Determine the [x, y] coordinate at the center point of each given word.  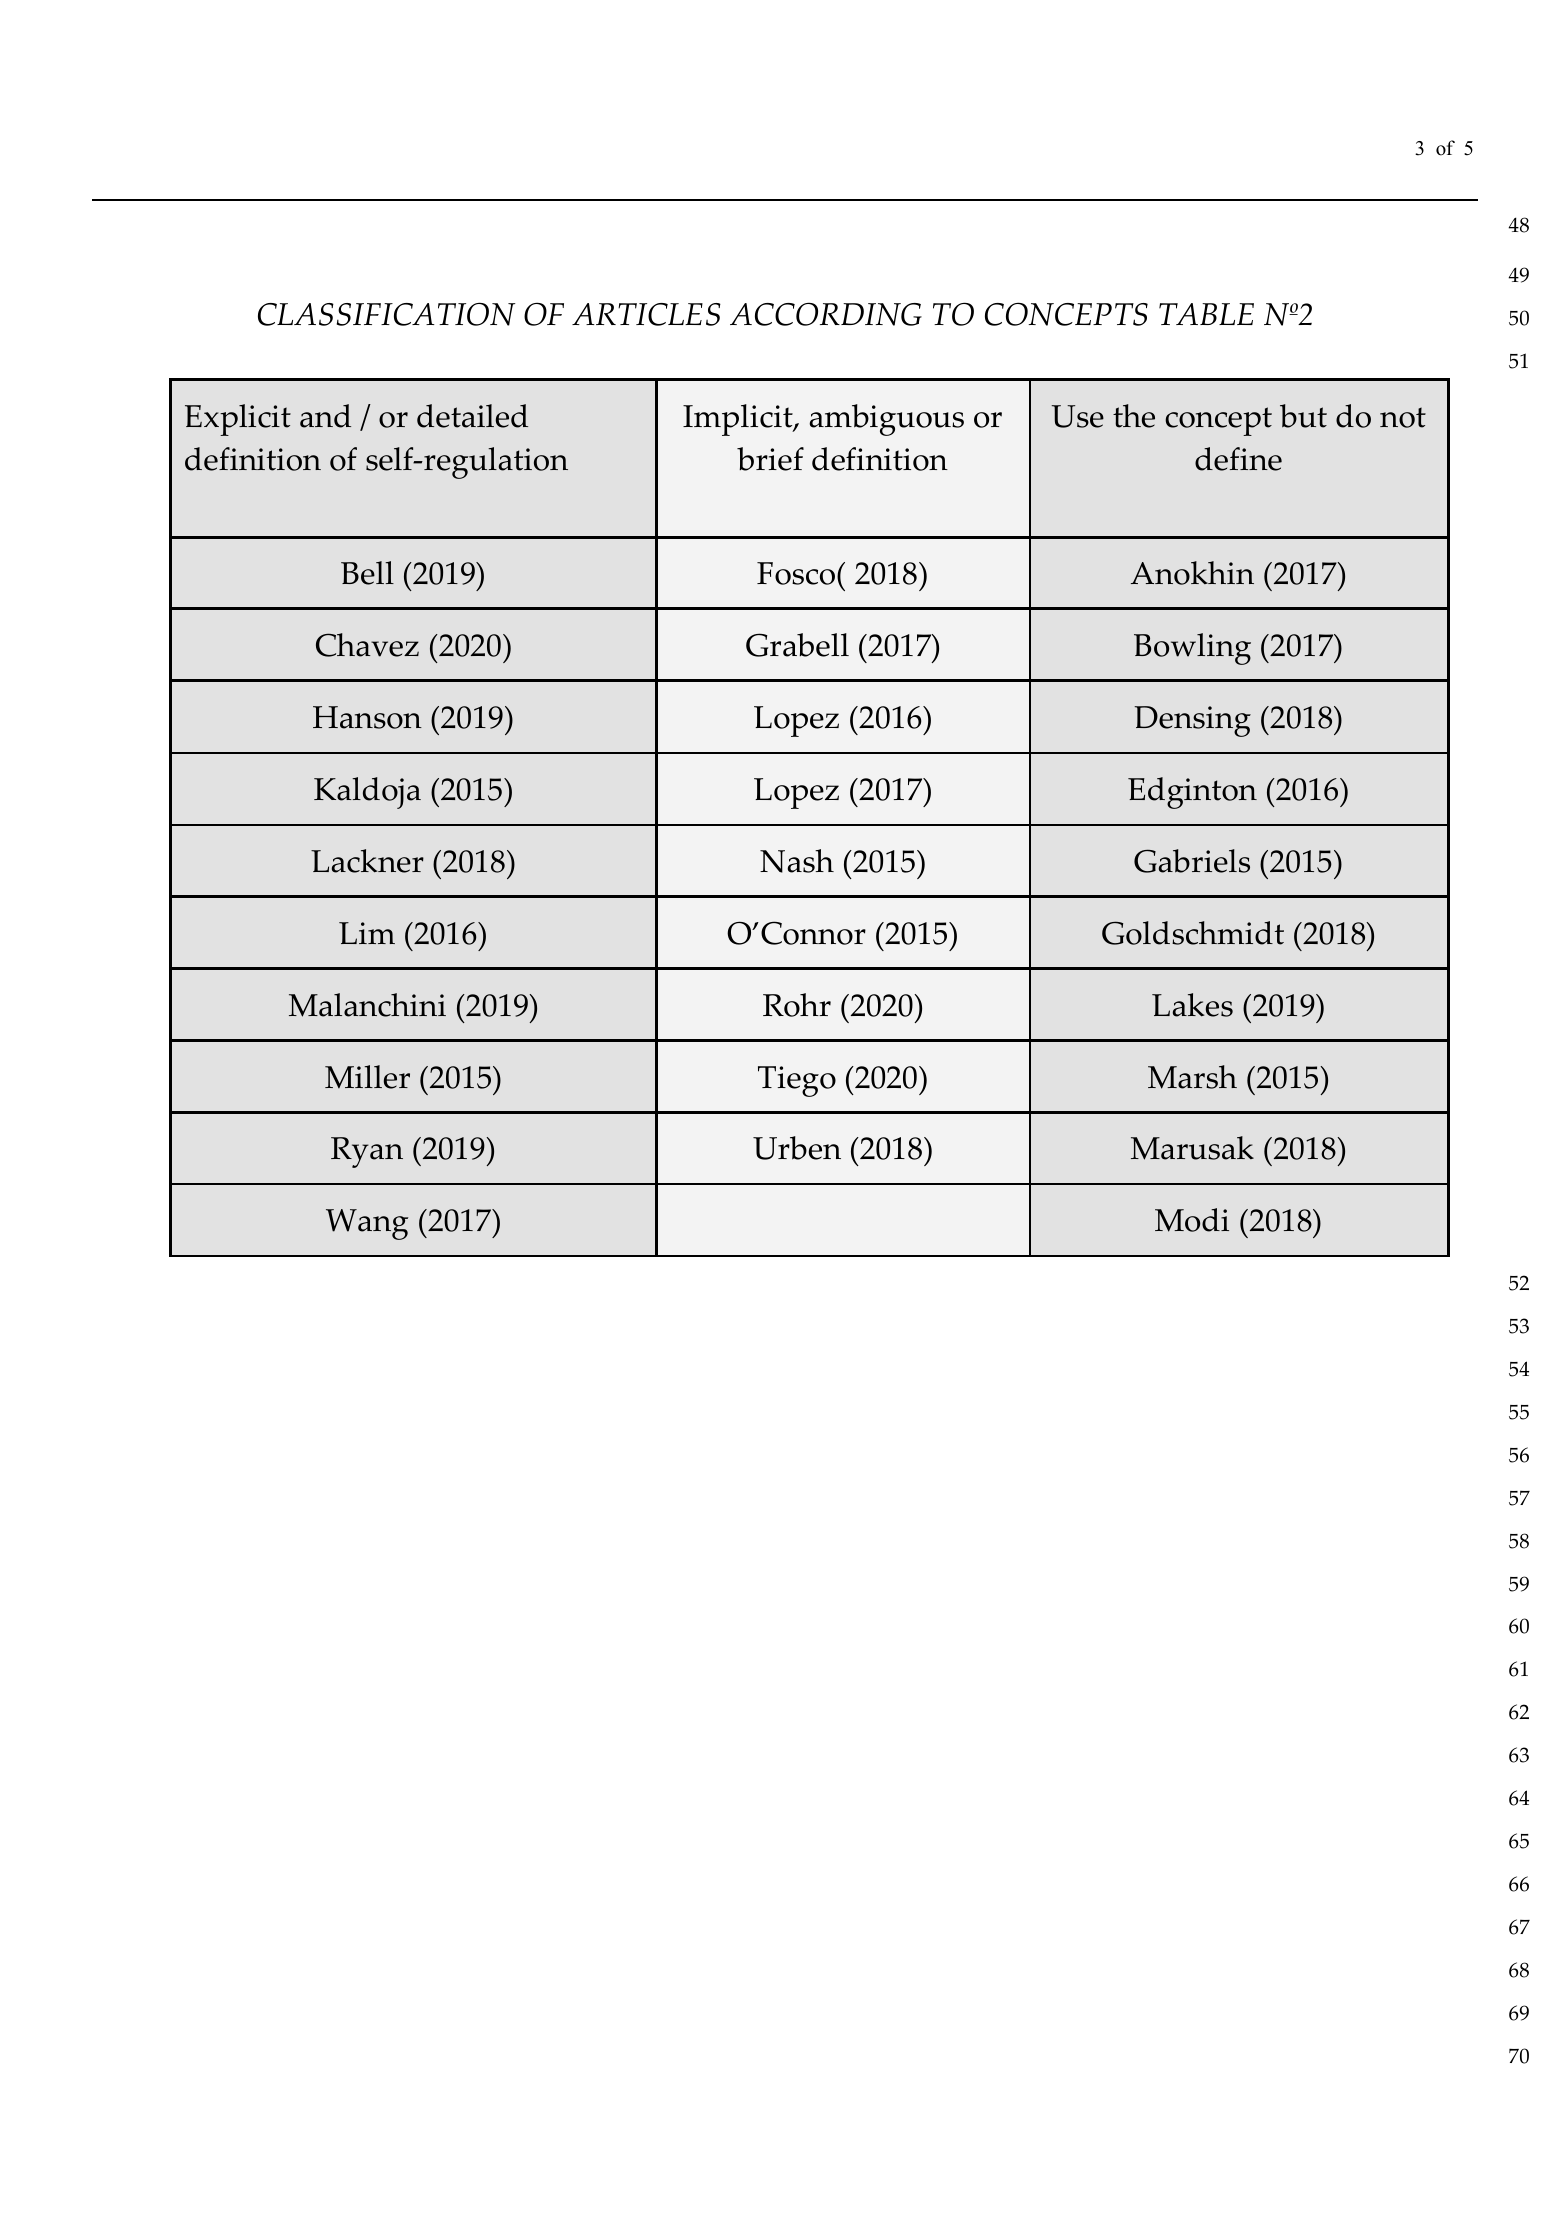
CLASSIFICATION [386, 314]
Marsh [1192, 1077]
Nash [797, 861]
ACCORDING [826, 314]
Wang [367, 1224]
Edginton [1192, 793]
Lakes [1192, 1005]
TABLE [1206, 314]
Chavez [367, 645]
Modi [1192, 1220]
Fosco [796, 573]
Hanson [367, 717]
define [1238, 459]
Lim [367, 933]
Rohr [797, 1005]
